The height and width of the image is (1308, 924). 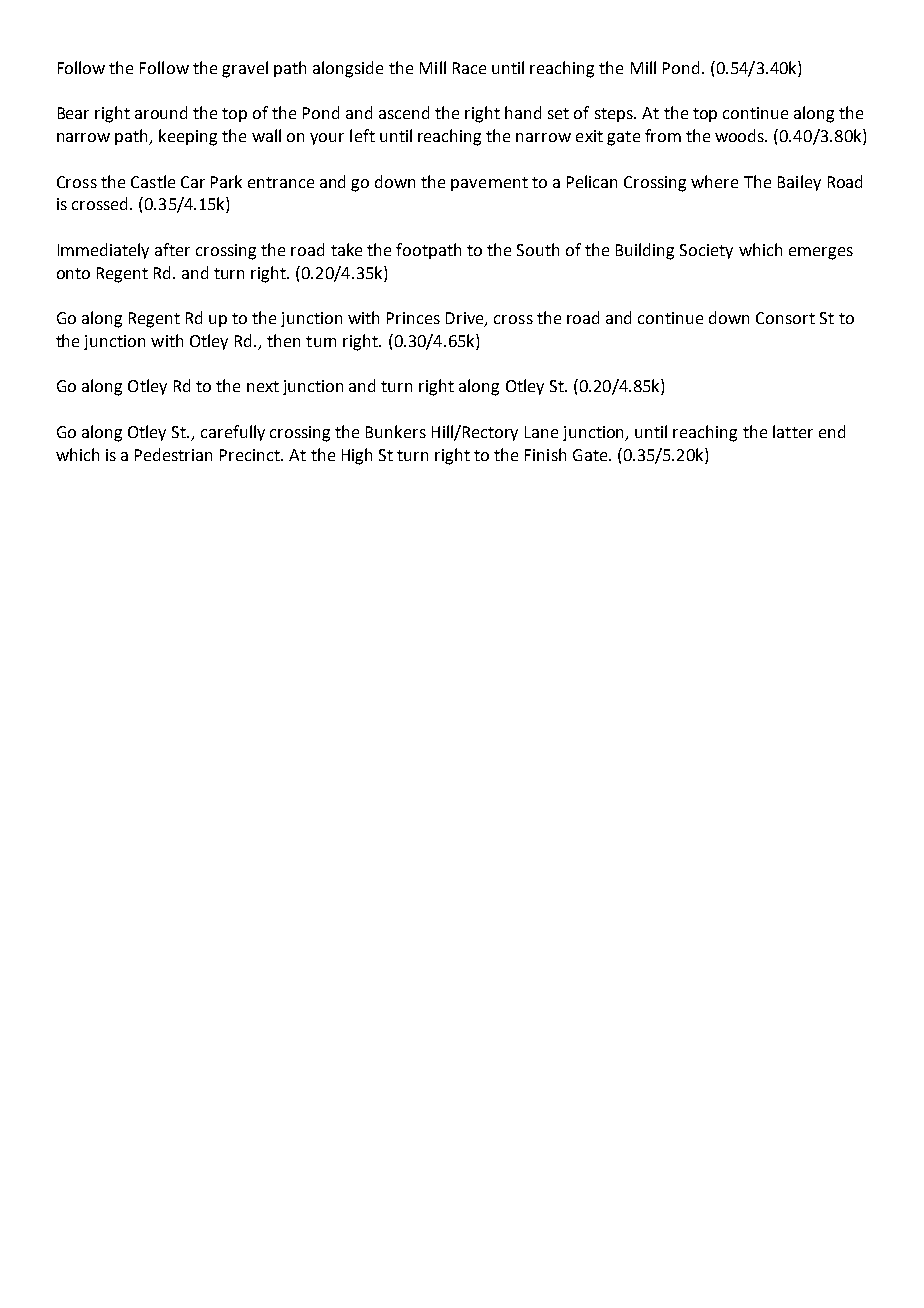 I want to click on steps, so click(x=615, y=115).
